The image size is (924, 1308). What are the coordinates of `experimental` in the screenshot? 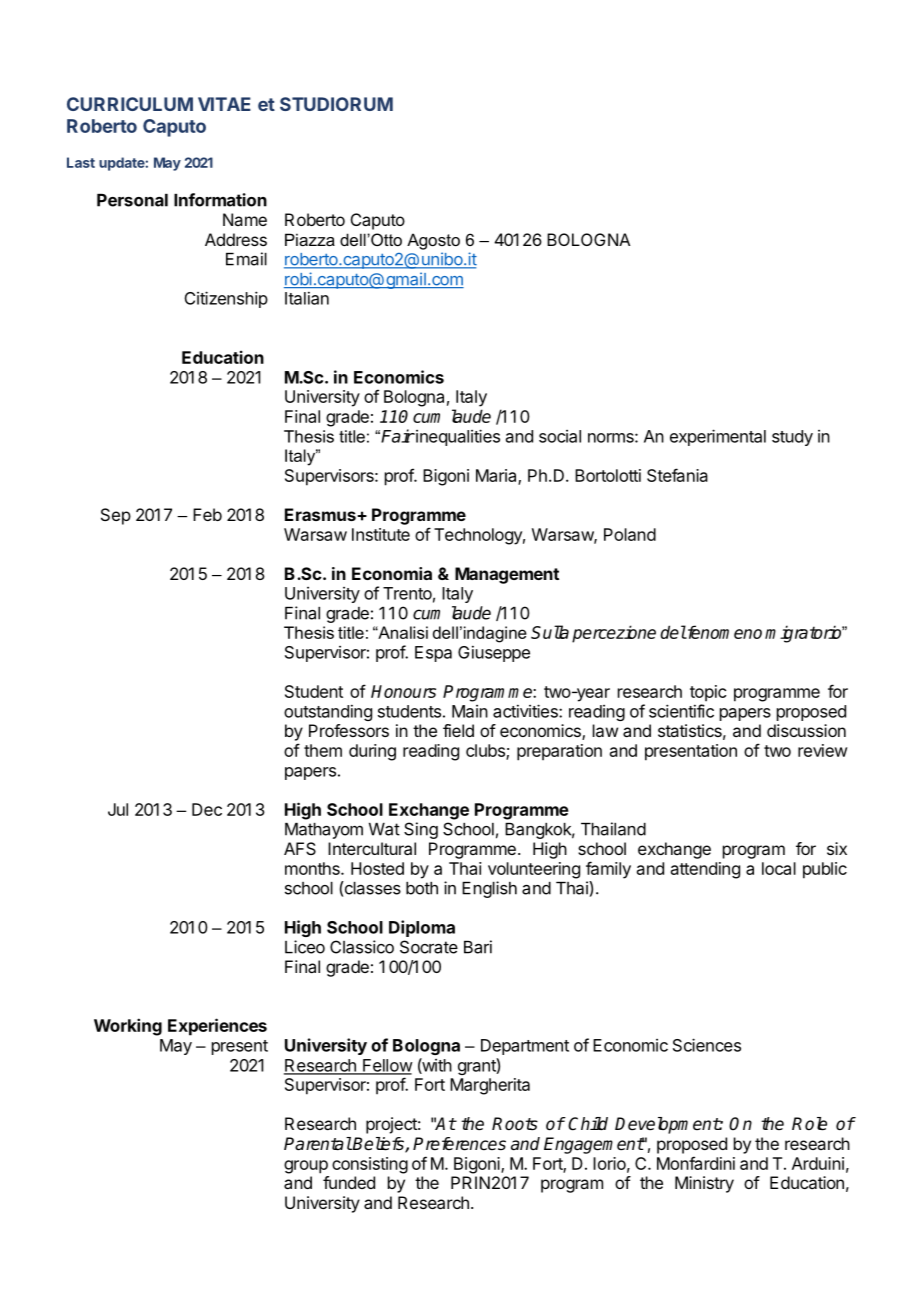 It's located at (718, 437).
